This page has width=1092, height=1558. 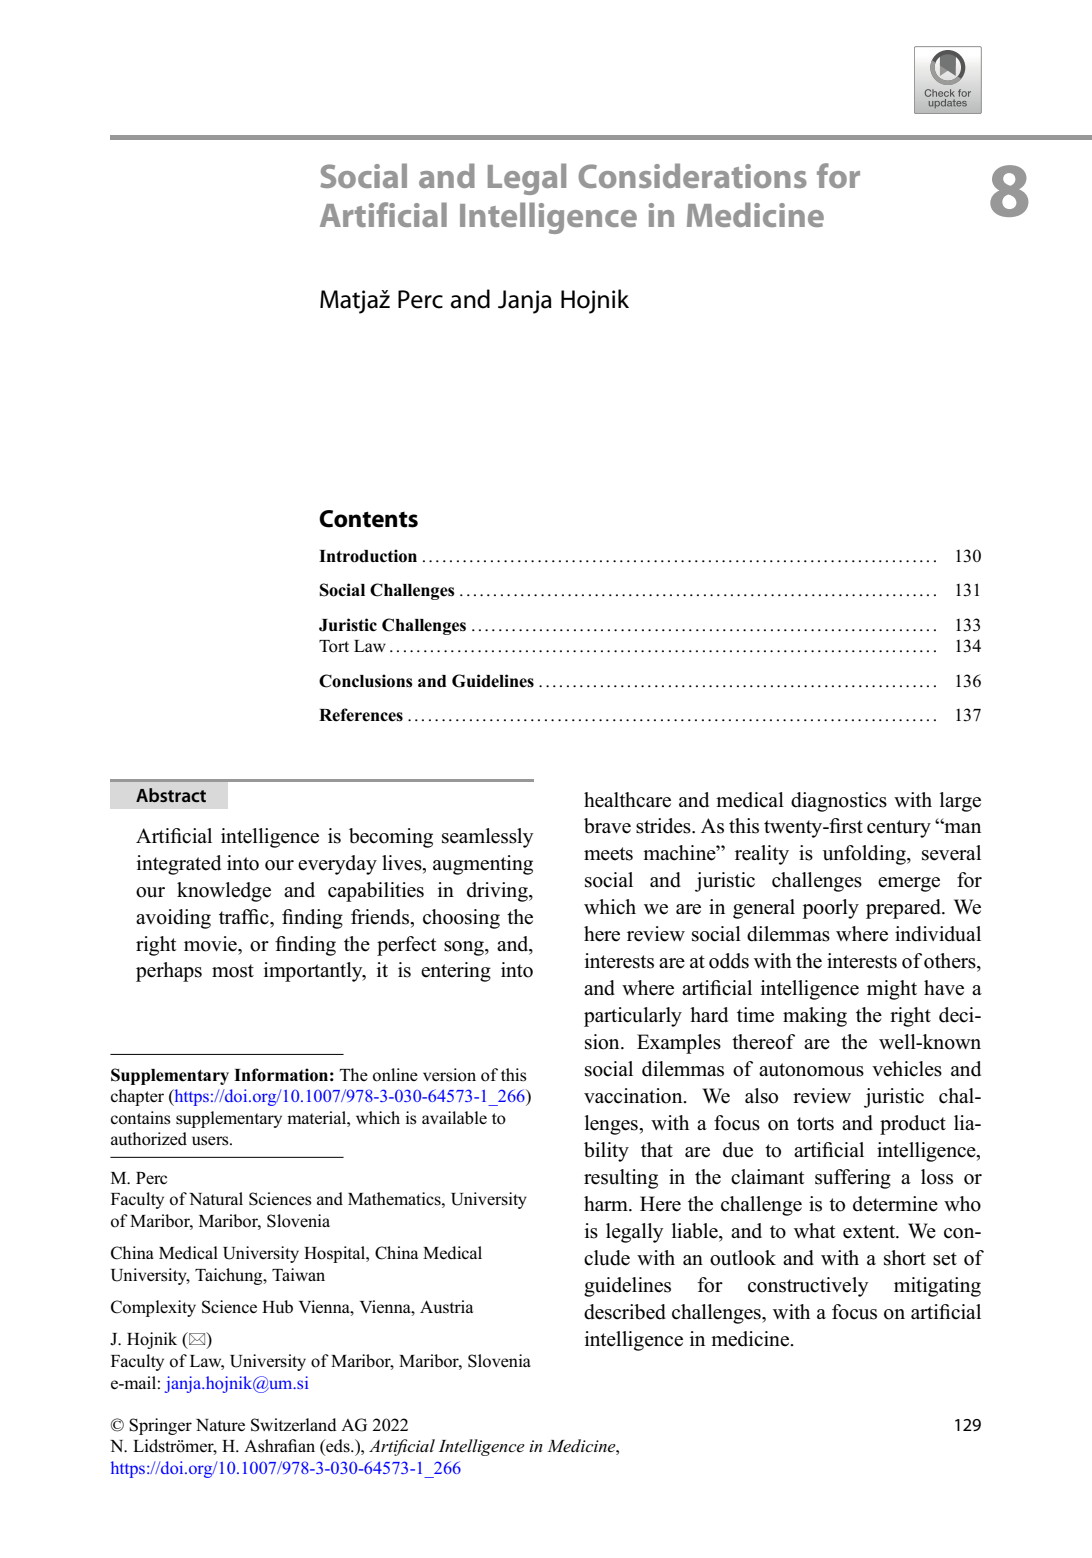 I want to click on Considerations, so click(x=692, y=175).
